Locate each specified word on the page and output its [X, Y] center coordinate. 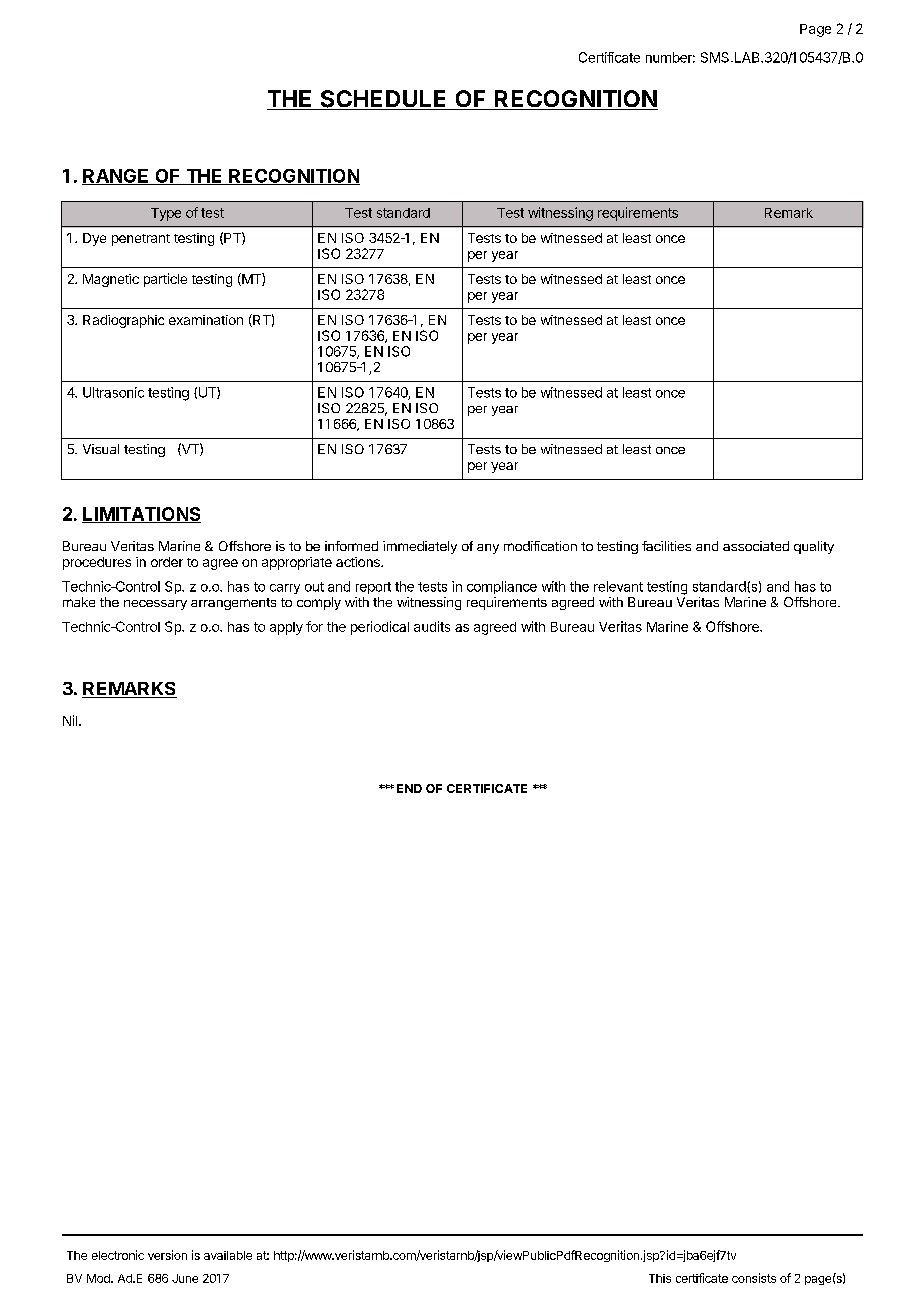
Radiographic [123, 321]
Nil [70, 720]
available [228, 1255]
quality [814, 547]
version [167, 1255]
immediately [420, 547]
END [409, 788]
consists [754, 1278]
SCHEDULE [383, 100]
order [167, 562]
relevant [618, 586]
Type [166, 214]
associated [756, 546]
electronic [118, 1255]
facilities [666, 546]
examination [206, 320]
